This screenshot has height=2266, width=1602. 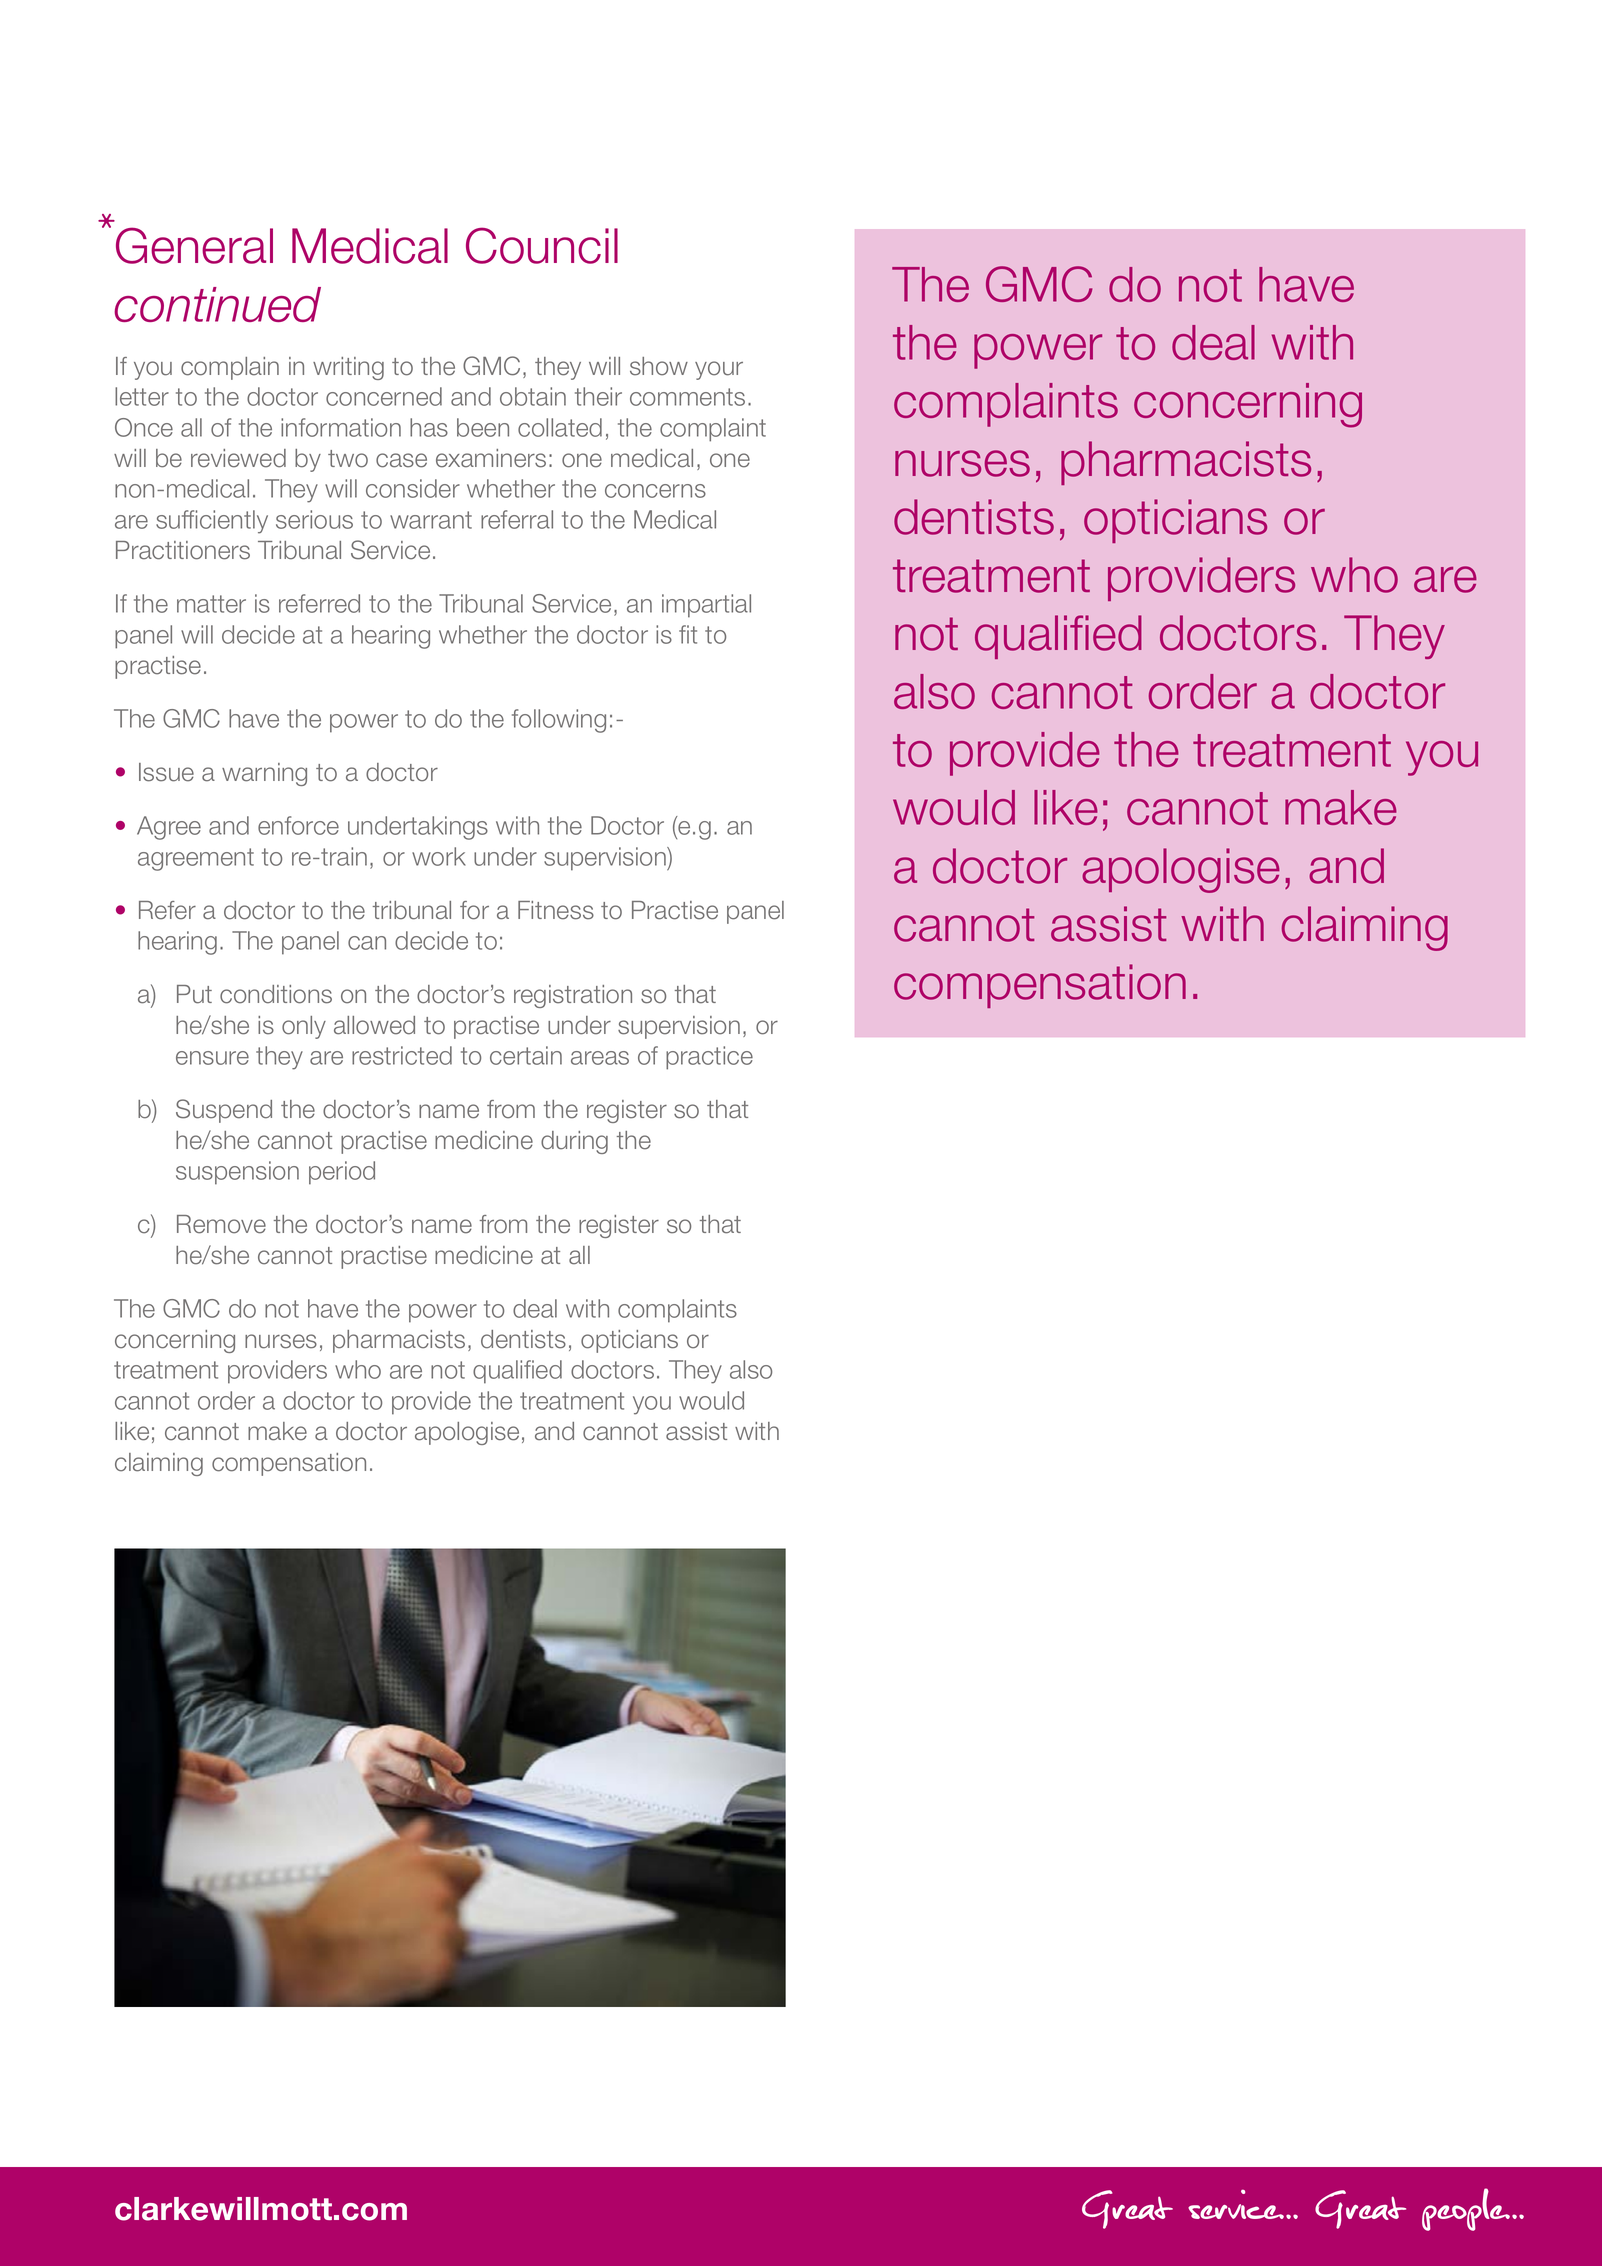 I want to click on registration, so click(x=573, y=996).
